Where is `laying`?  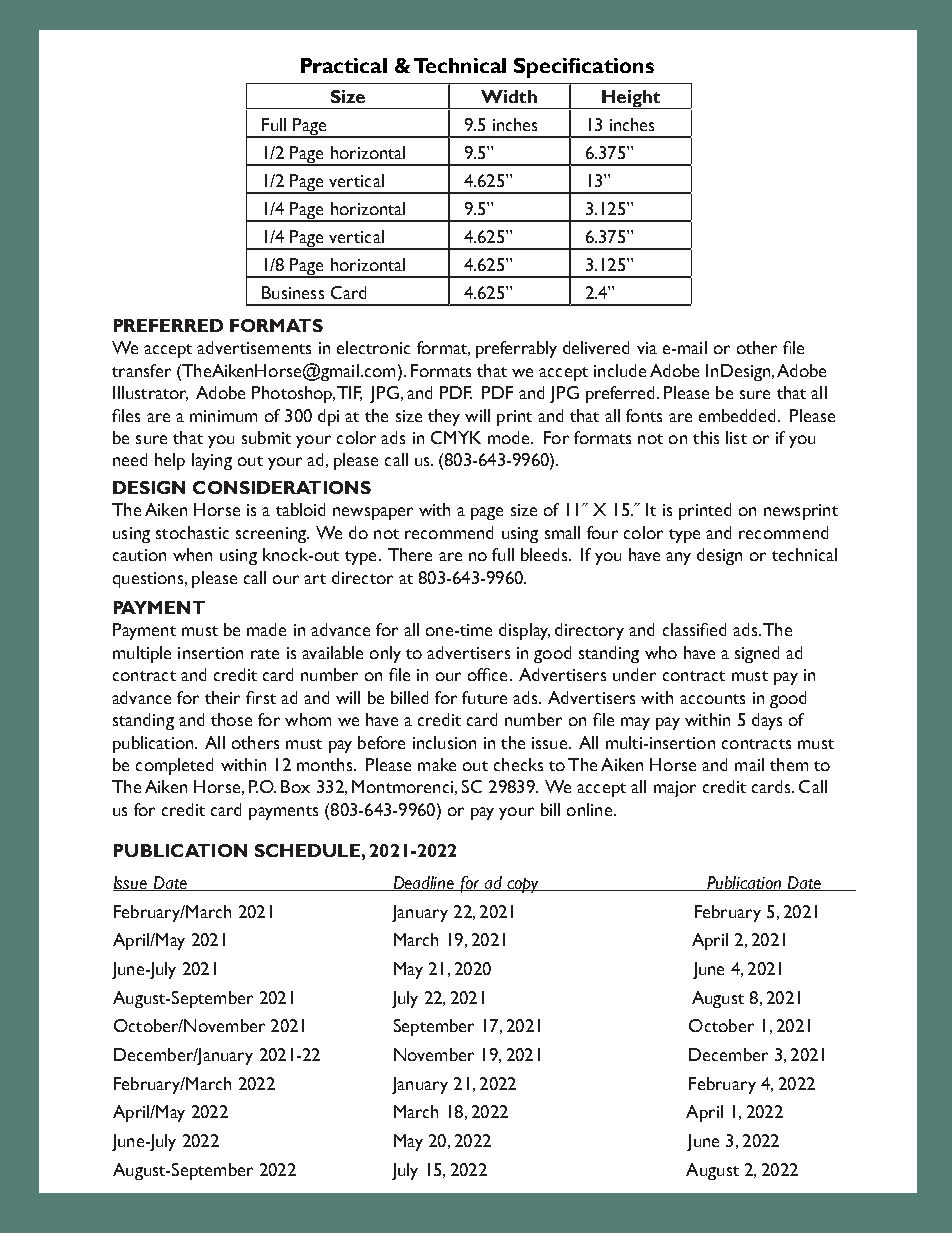
laying is located at coordinates (212, 461).
